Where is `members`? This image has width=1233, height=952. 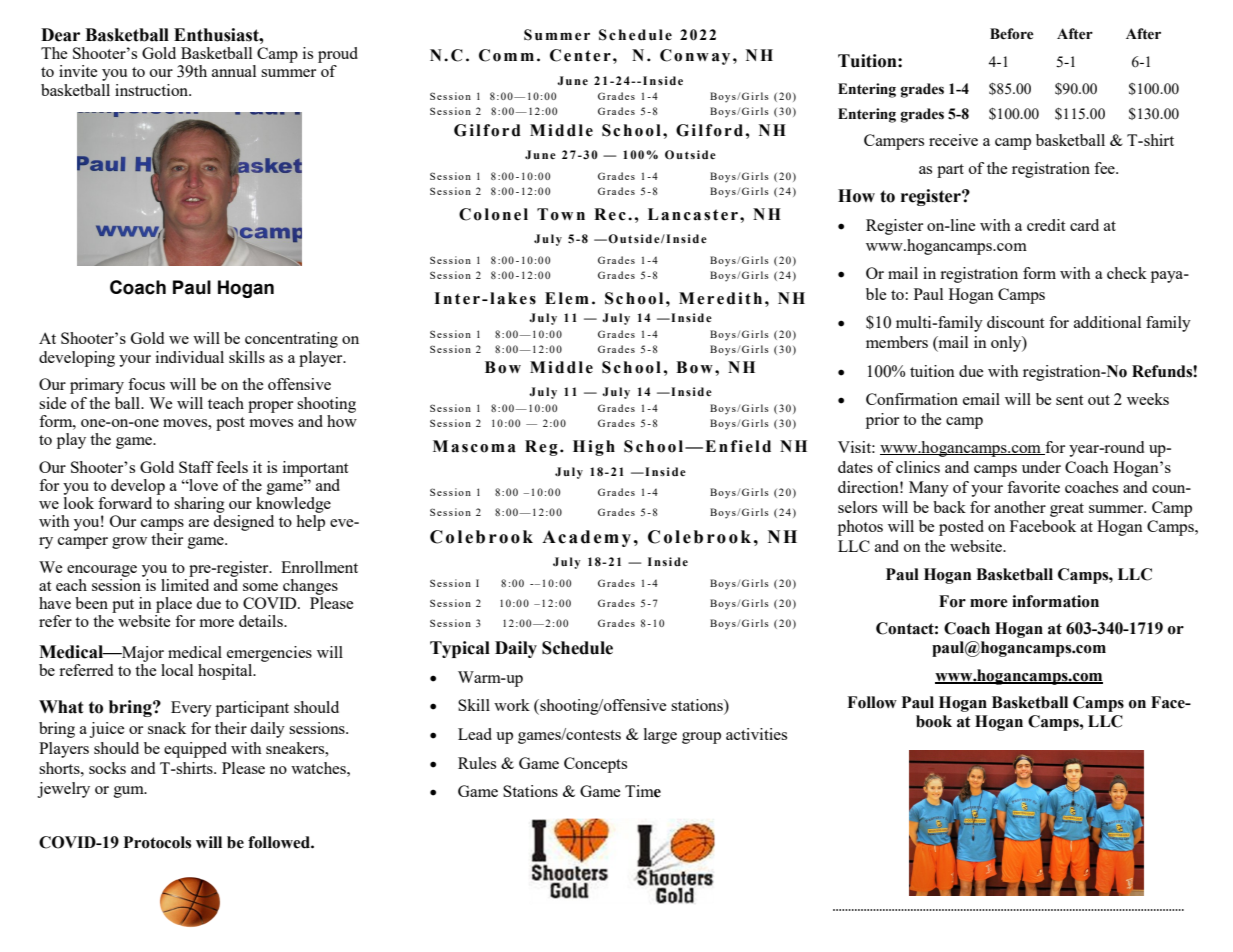
members is located at coordinates (897, 342).
